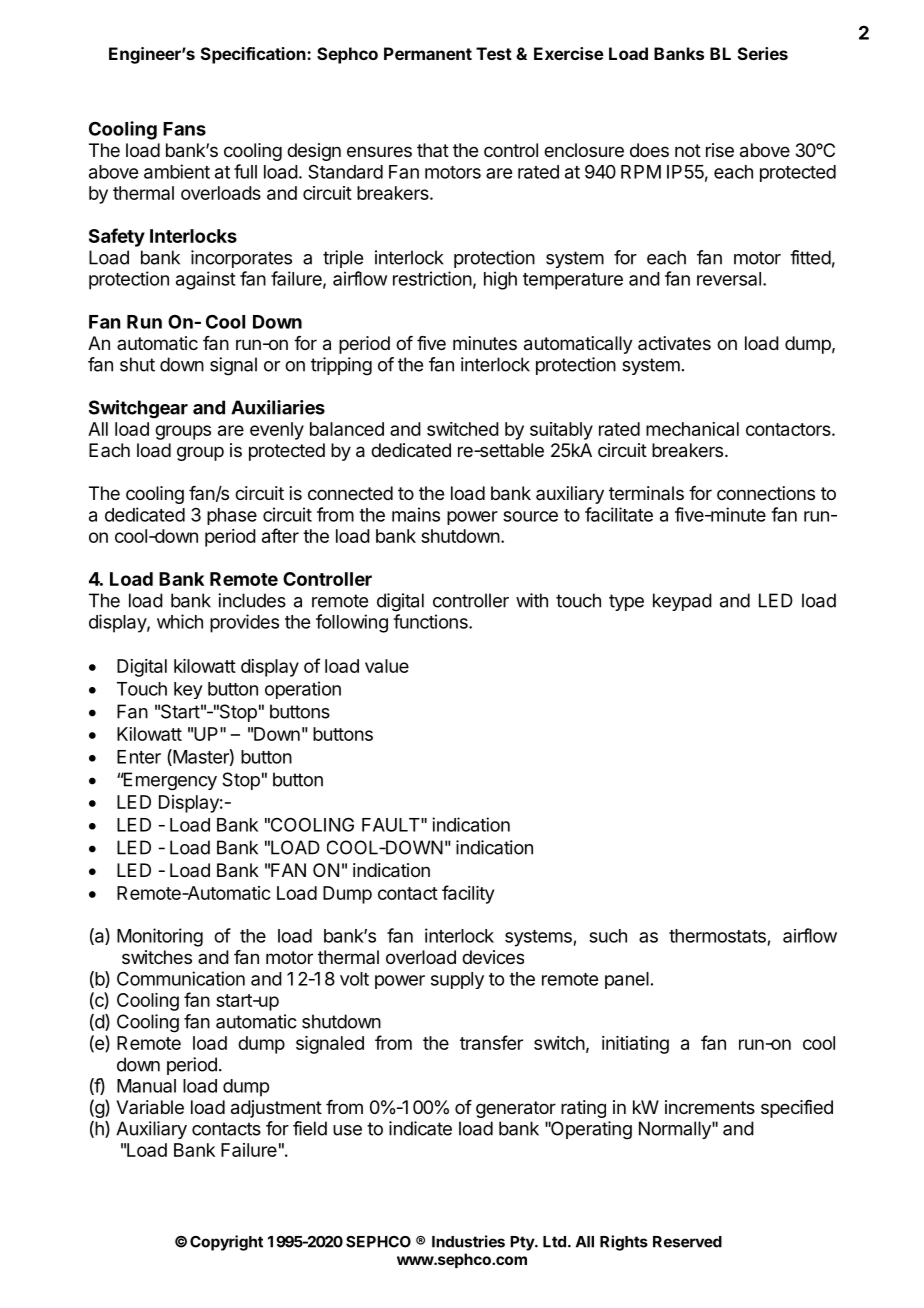 This image has height=1308, width=924. Describe the element at coordinates (763, 53) in the image. I see `Series` at that location.
